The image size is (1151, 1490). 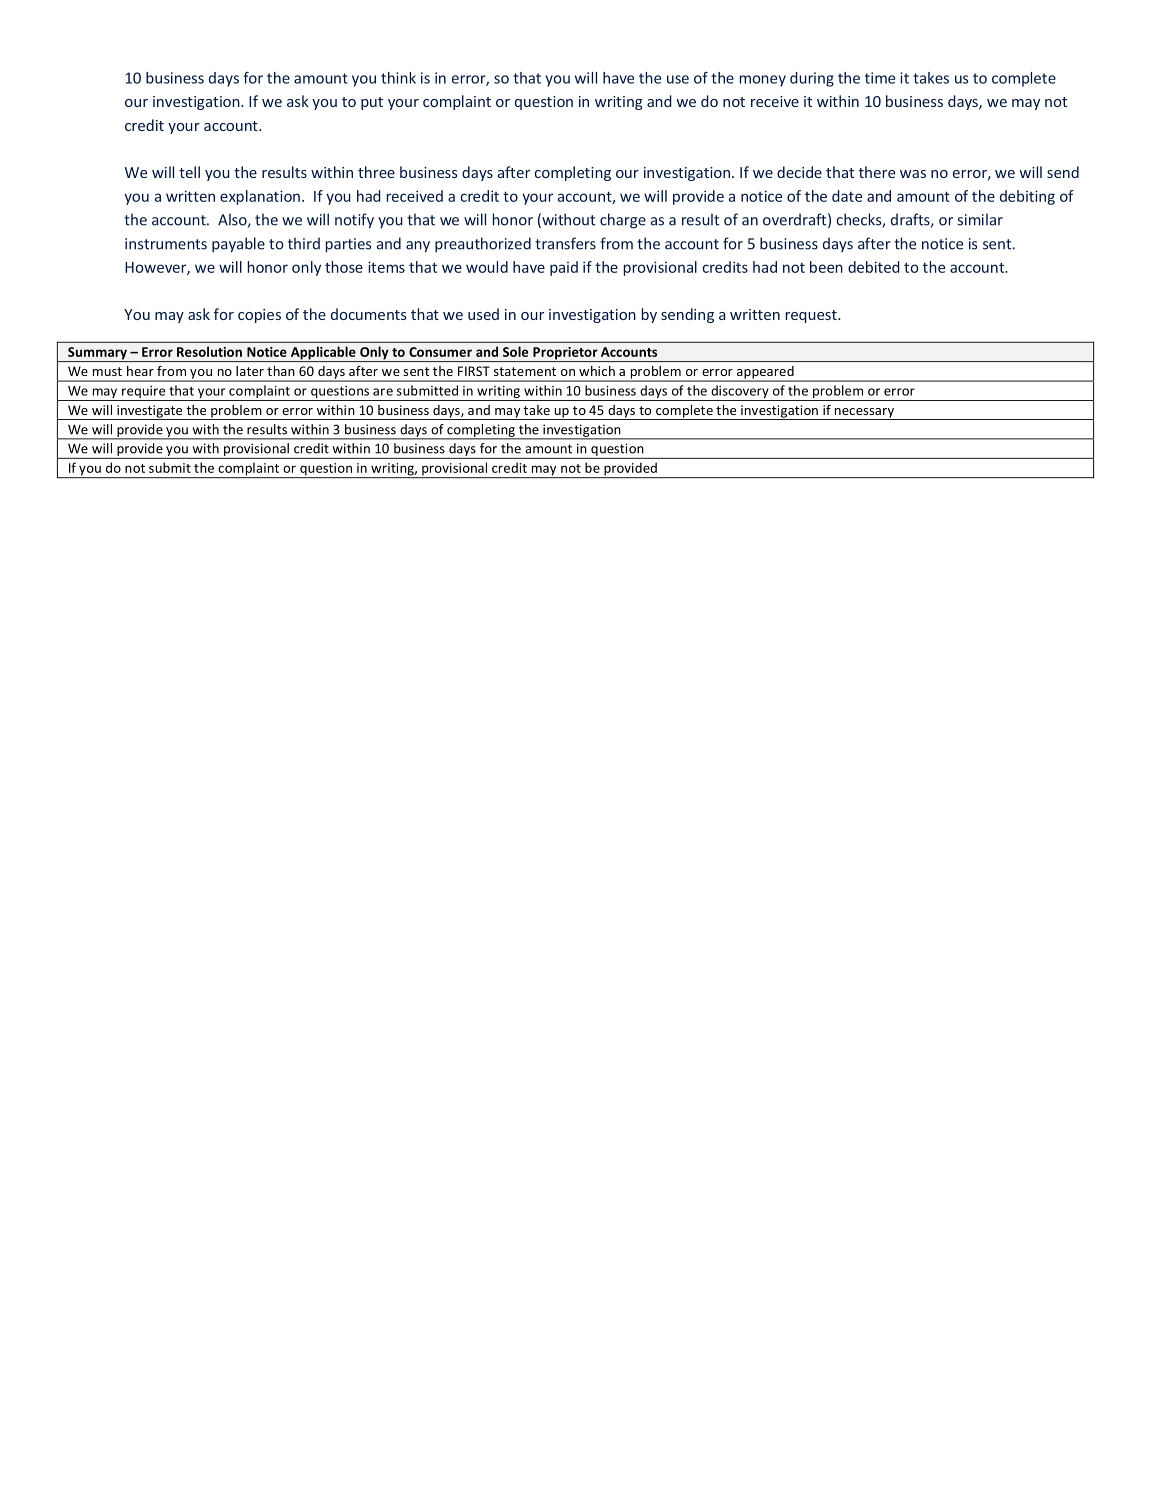 What do you see at coordinates (150, 412) in the image?
I see `investigate` at bounding box center [150, 412].
